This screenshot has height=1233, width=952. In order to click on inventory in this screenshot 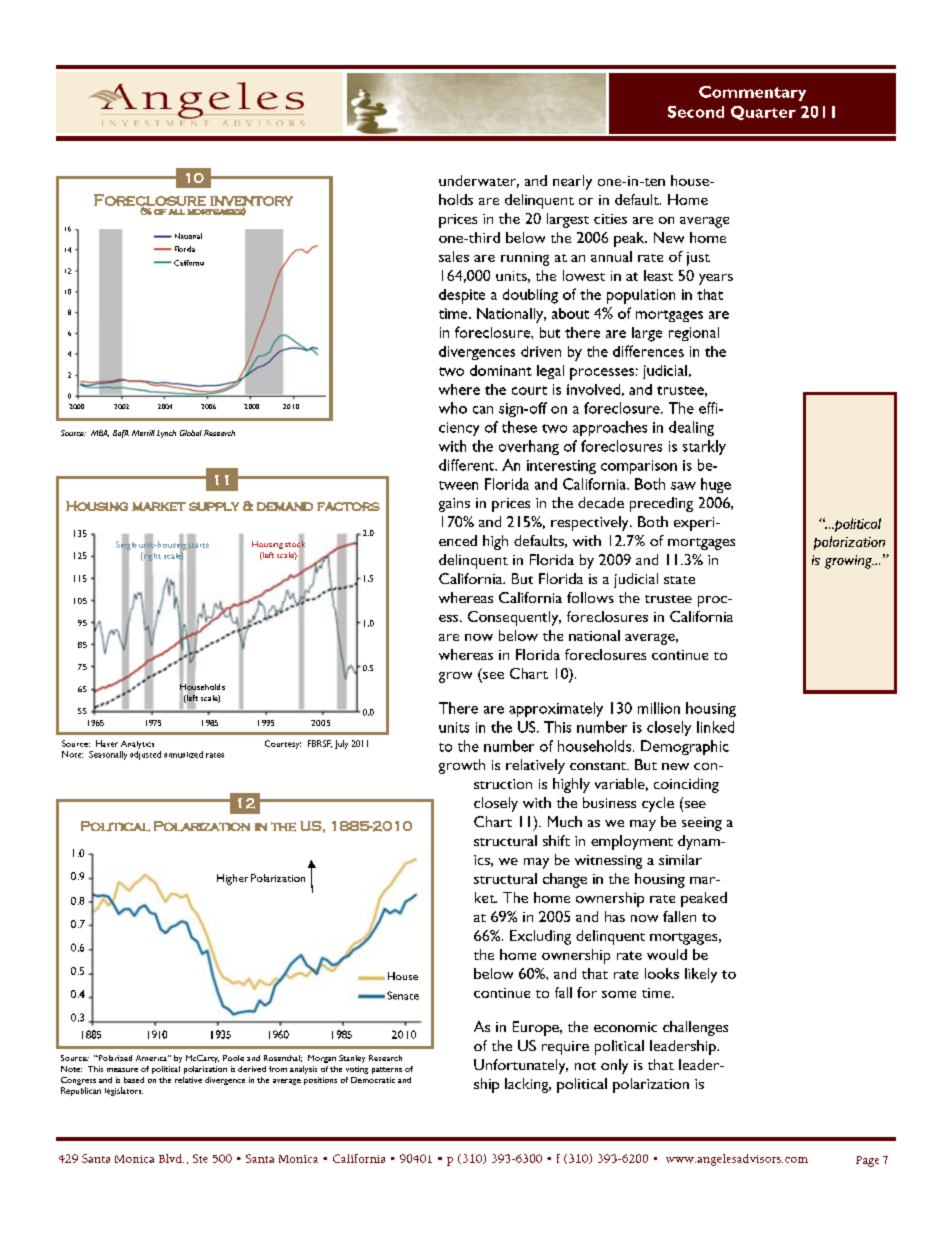, I will do `click(251, 202)`.
